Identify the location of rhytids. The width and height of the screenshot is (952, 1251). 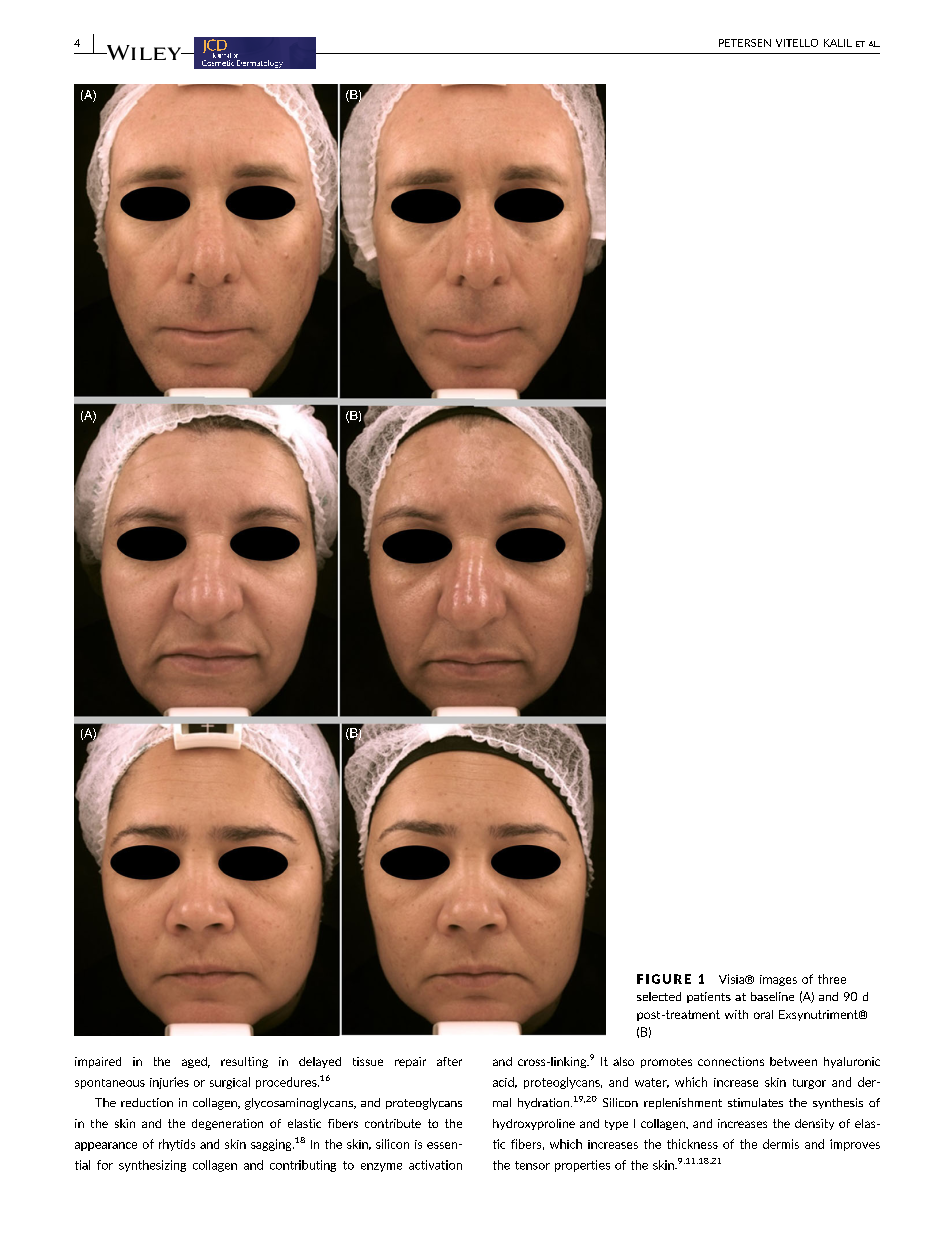
(177, 1145).
